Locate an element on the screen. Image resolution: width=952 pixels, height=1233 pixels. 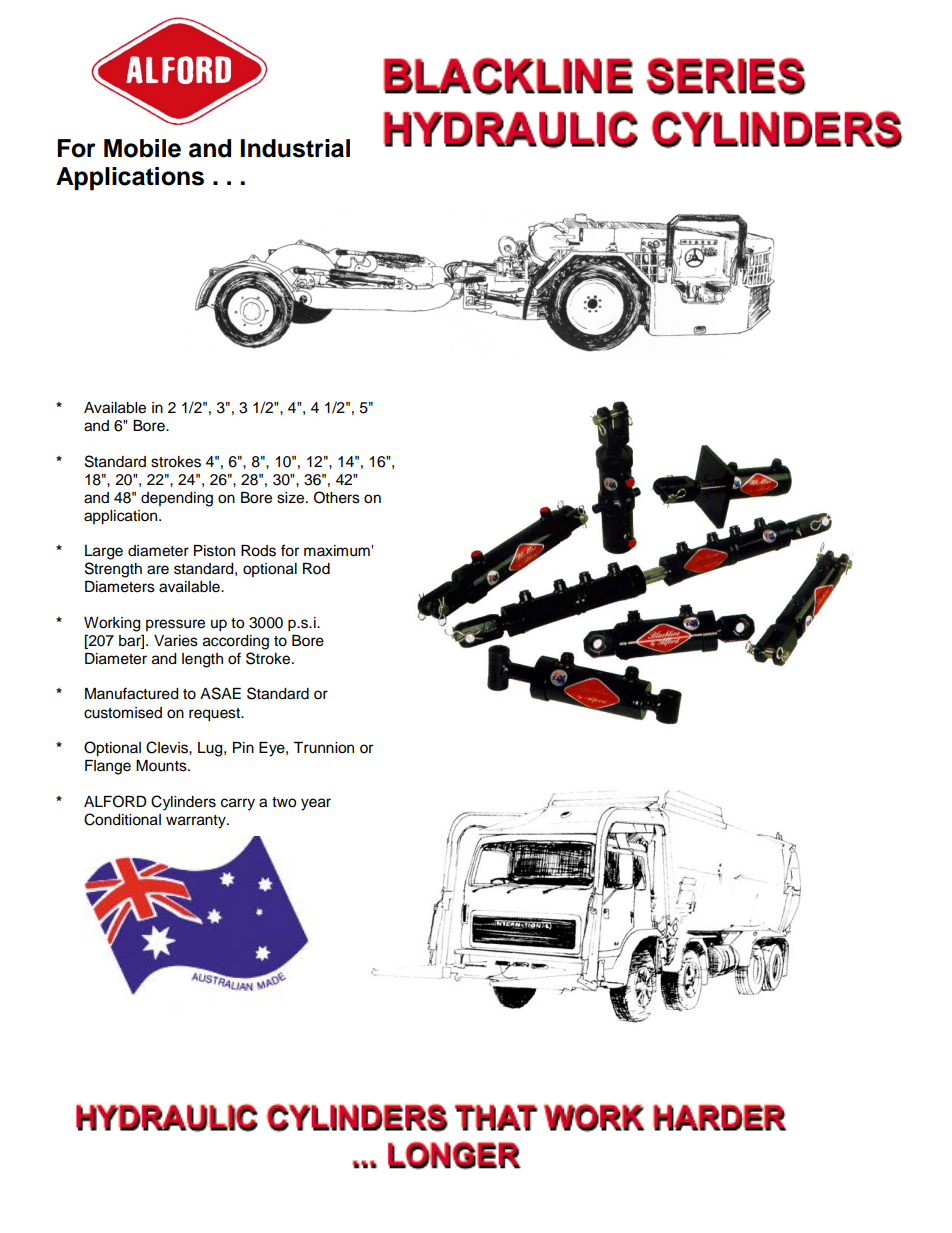
Industrial is located at coordinates (295, 148).
